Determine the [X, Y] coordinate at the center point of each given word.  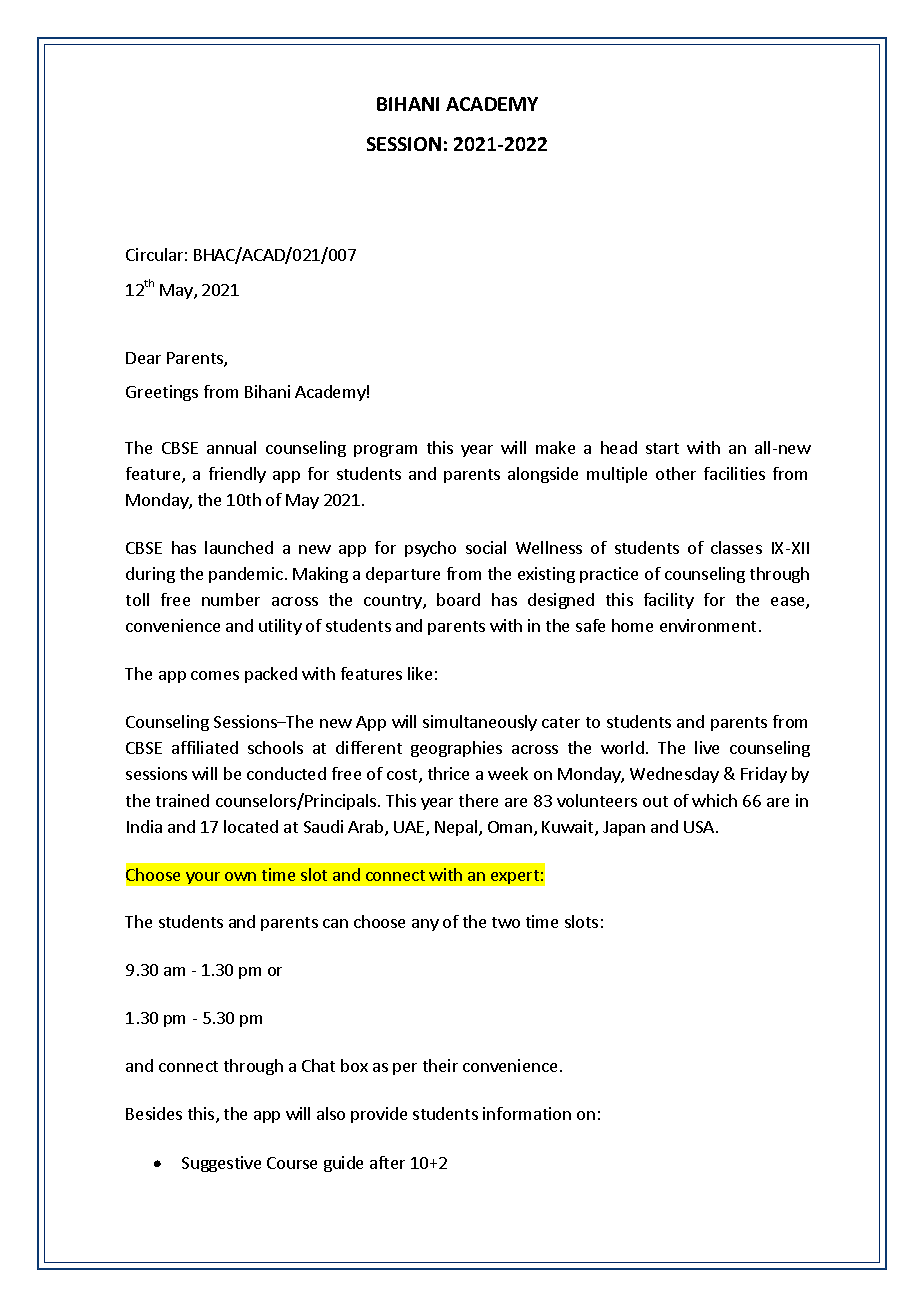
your [203, 878]
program [385, 451]
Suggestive [221, 1164]
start [662, 448]
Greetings [162, 393]
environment [708, 625]
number [231, 599]
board [458, 599]
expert [515, 877]
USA [700, 827]
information [527, 1113]
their [440, 1065]
